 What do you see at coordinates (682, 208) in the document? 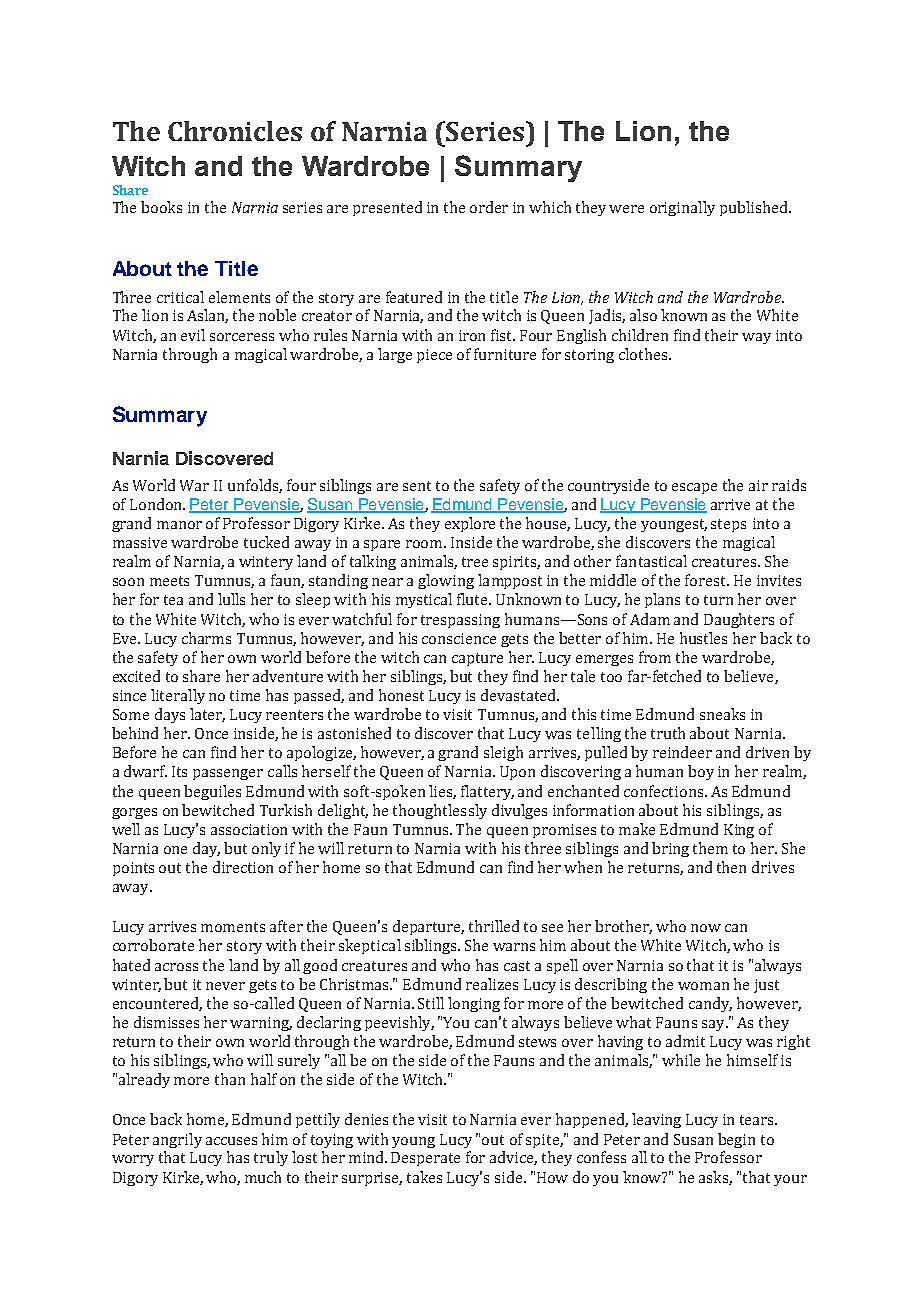
I see `originally` at bounding box center [682, 208].
